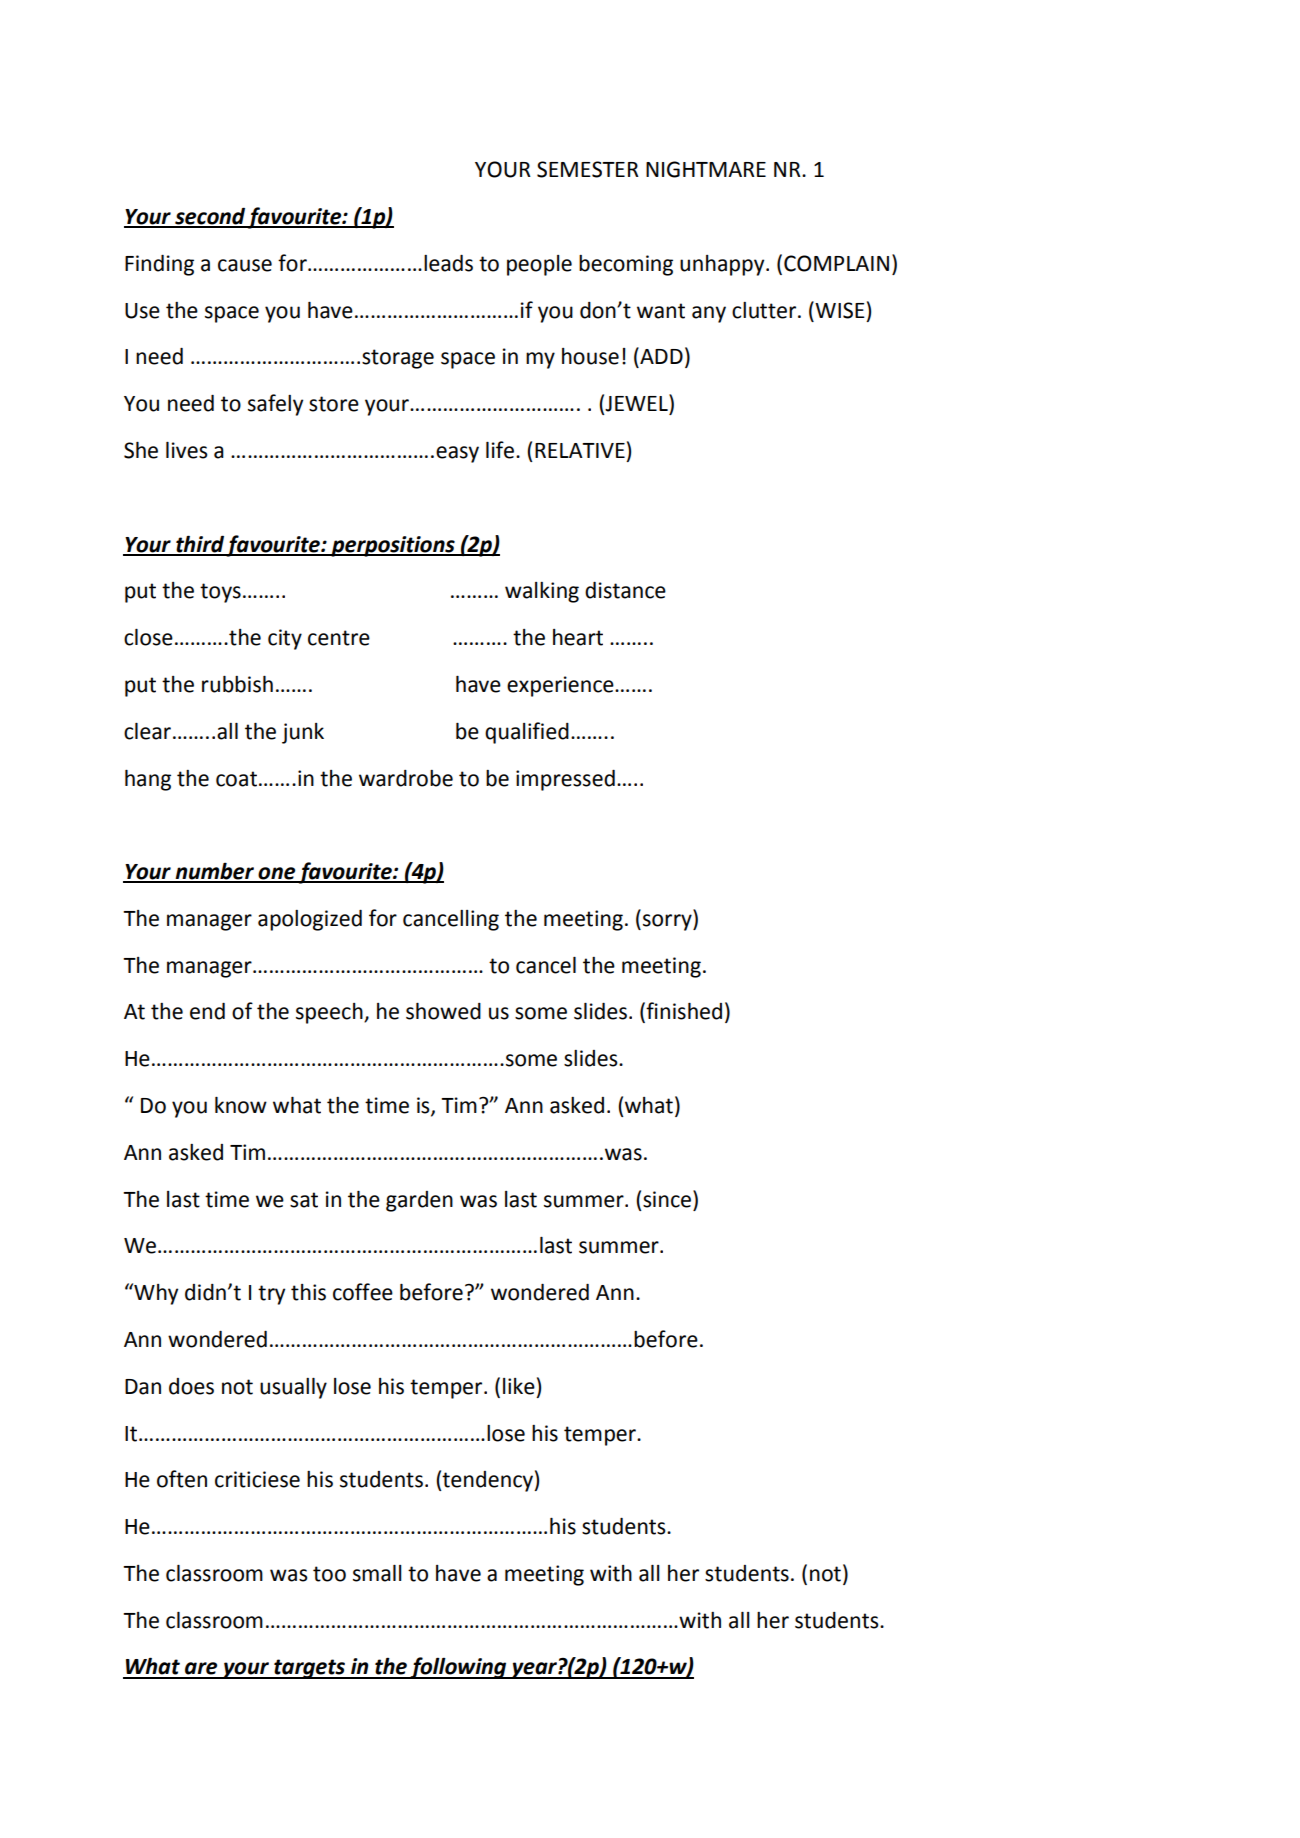 The width and height of the screenshot is (1300, 1838). What do you see at coordinates (542, 592) in the screenshot?
I see `walking` at bounding box center [542, 592].
